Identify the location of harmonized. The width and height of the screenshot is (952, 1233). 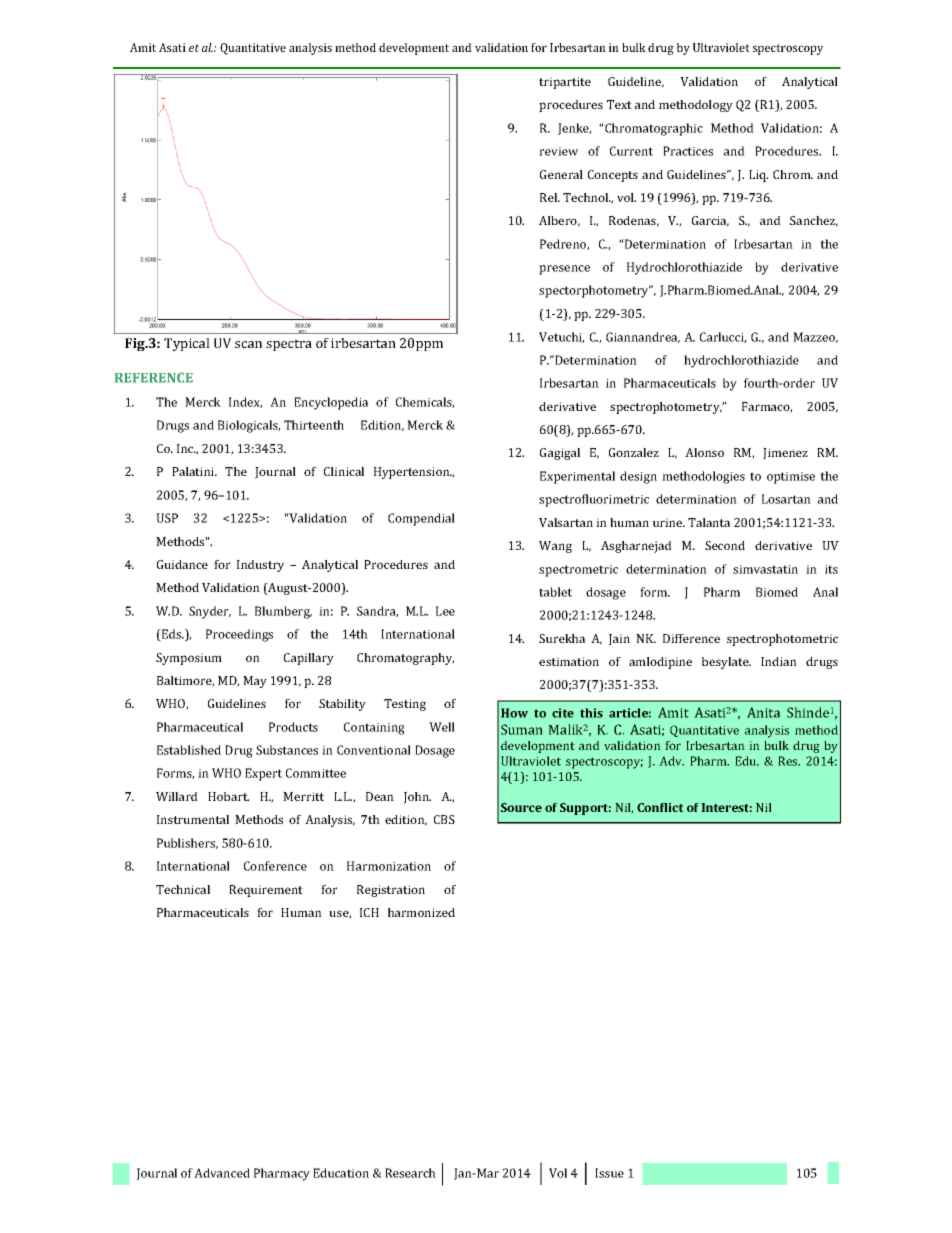
(421, 912).
